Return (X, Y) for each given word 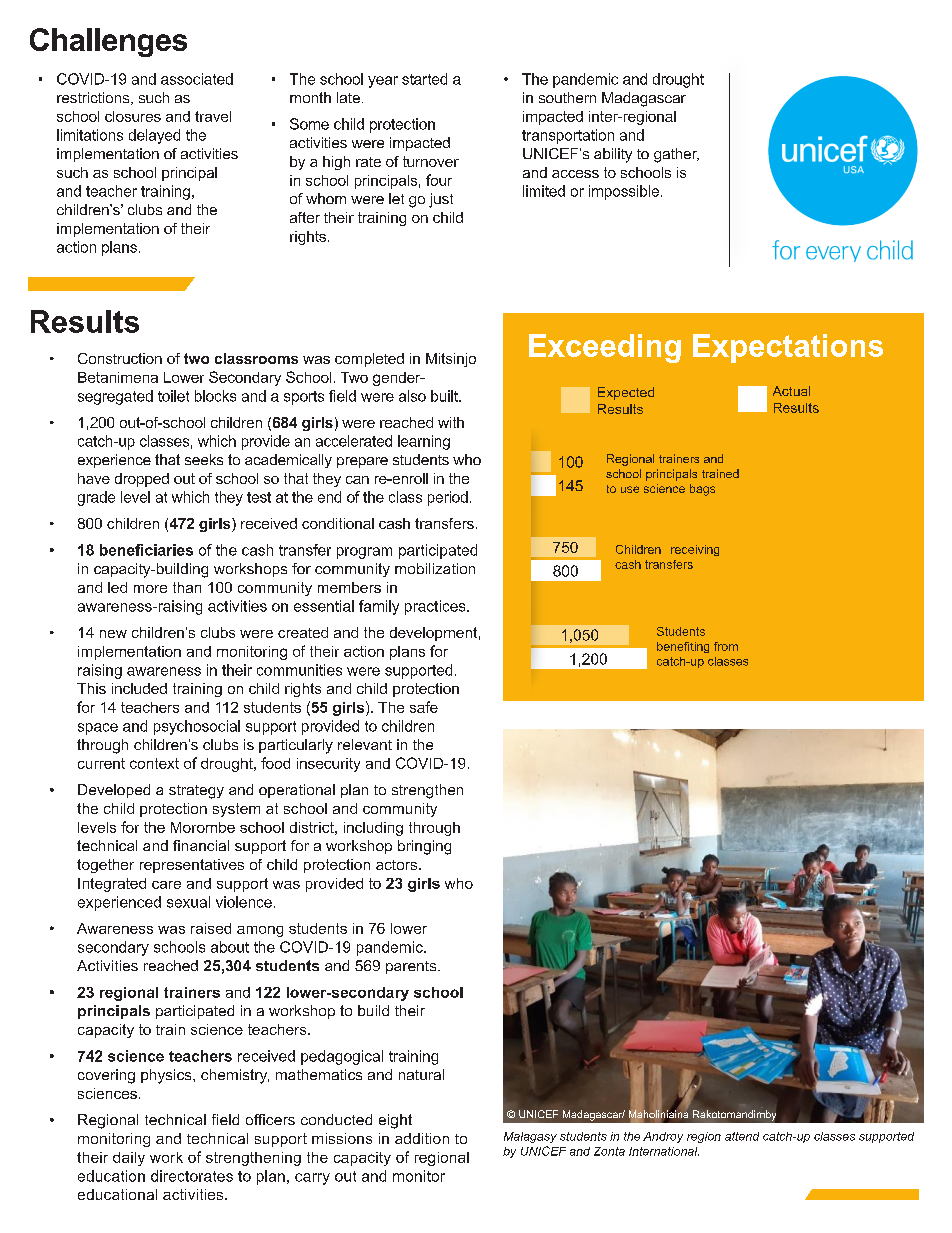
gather (676, 155)
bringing (424, 847)
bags (702, 490)
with (451, 422)
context (154, 763)
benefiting (683, 647)
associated (197, 79)
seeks (204, 459)
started (424, 79)
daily (129, 1159)
